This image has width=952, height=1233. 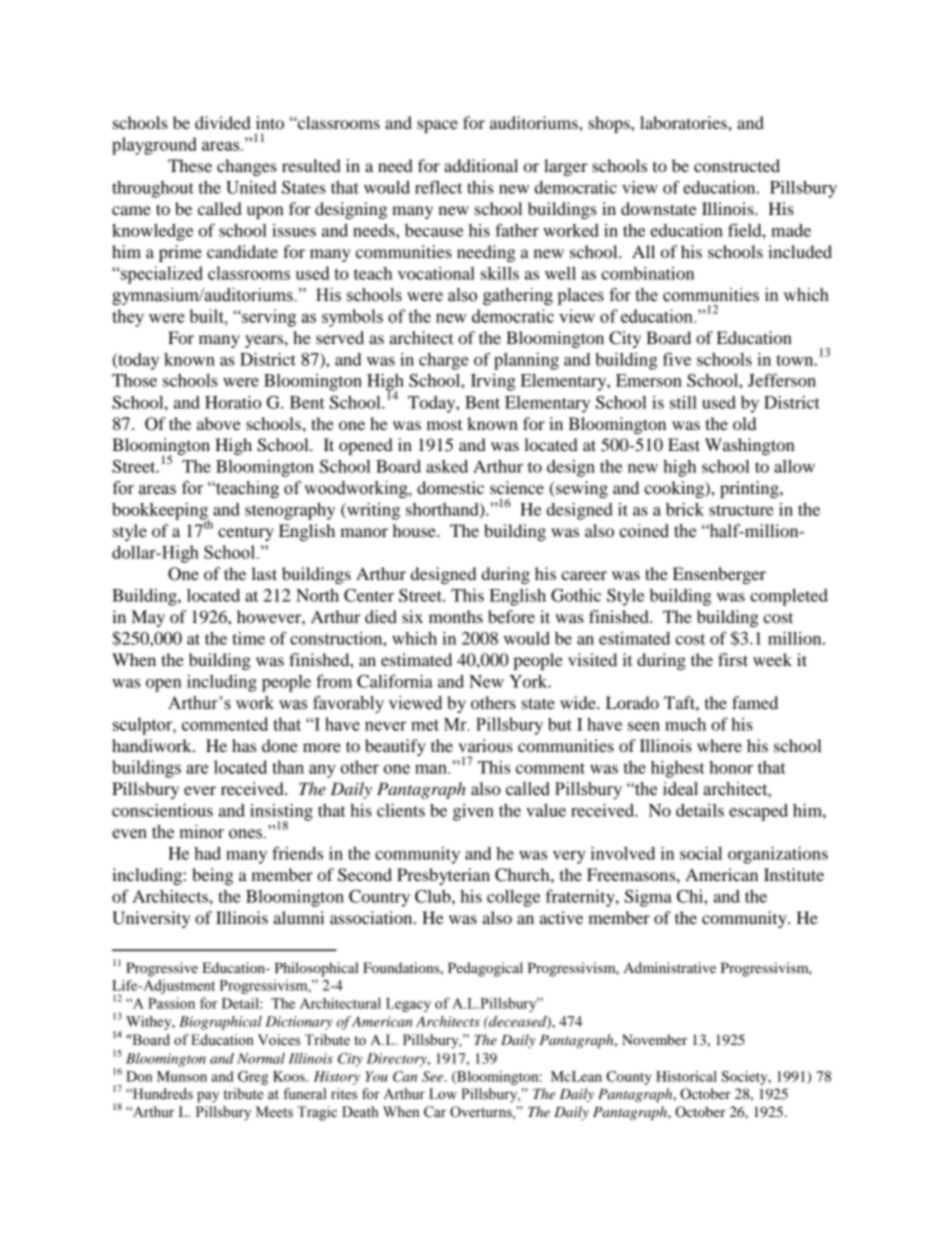 I want to click on constructed, so click(x=737, y=165).
